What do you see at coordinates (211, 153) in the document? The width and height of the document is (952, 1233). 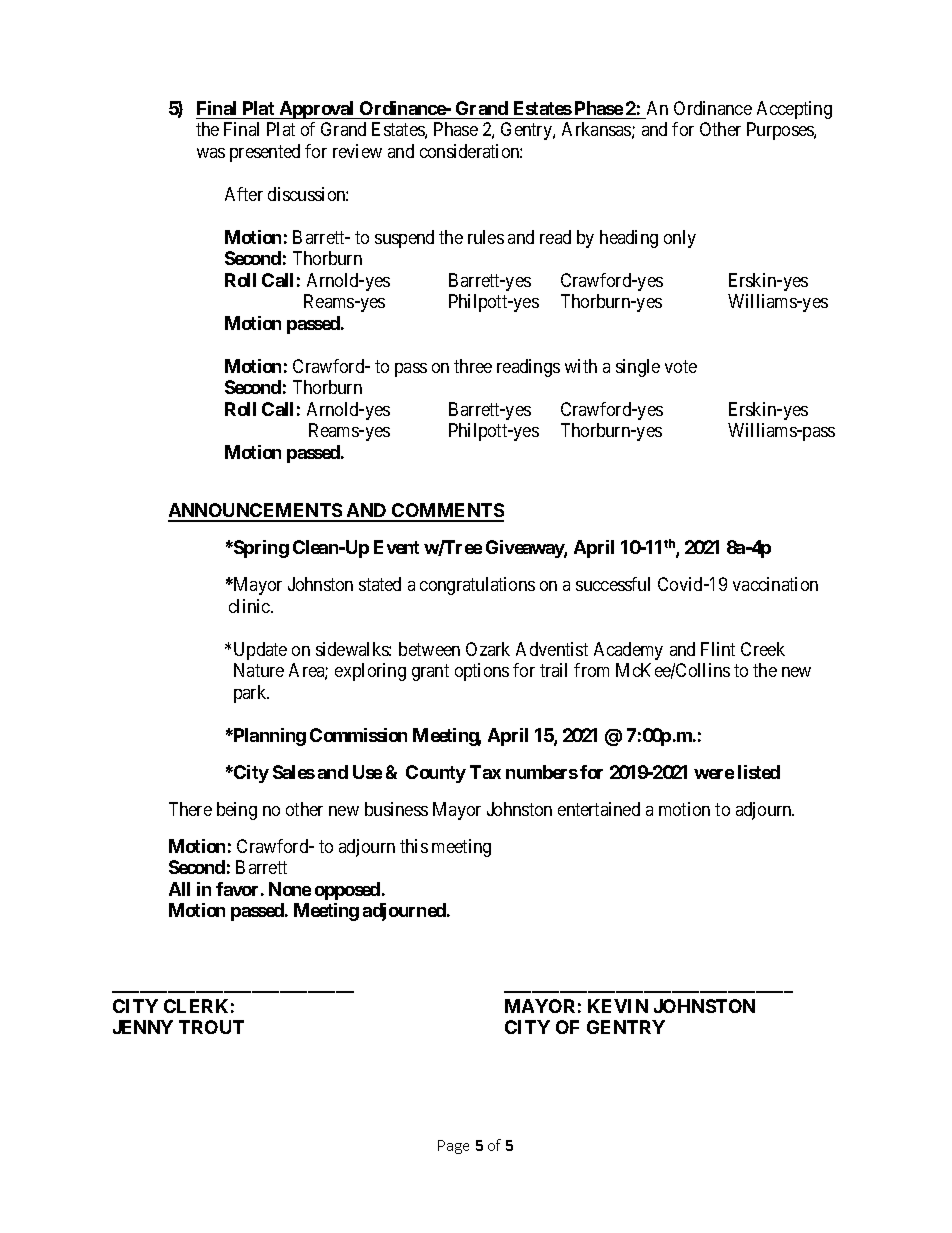 I see `was` at bounding box center [211, 153].
